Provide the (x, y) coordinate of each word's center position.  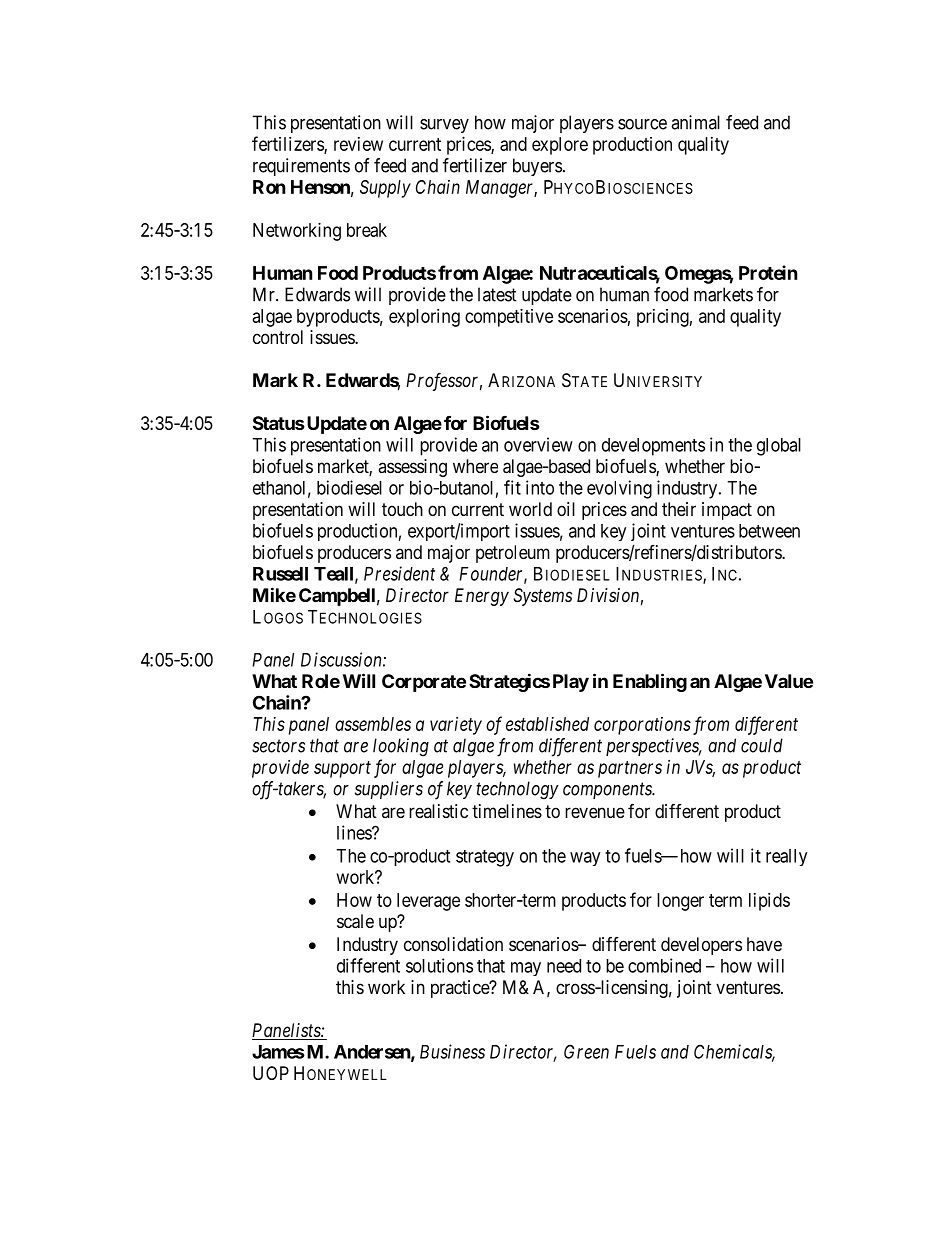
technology (517, 790)
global (779, 447)
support (342, 769)
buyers (537, 167)
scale (355, 921)
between (769, 531)
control (278, 337)
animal (695, 122)
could (762, 745)
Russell (280, 574)
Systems (542, 597)
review (358, 144)
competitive (509, 318)
